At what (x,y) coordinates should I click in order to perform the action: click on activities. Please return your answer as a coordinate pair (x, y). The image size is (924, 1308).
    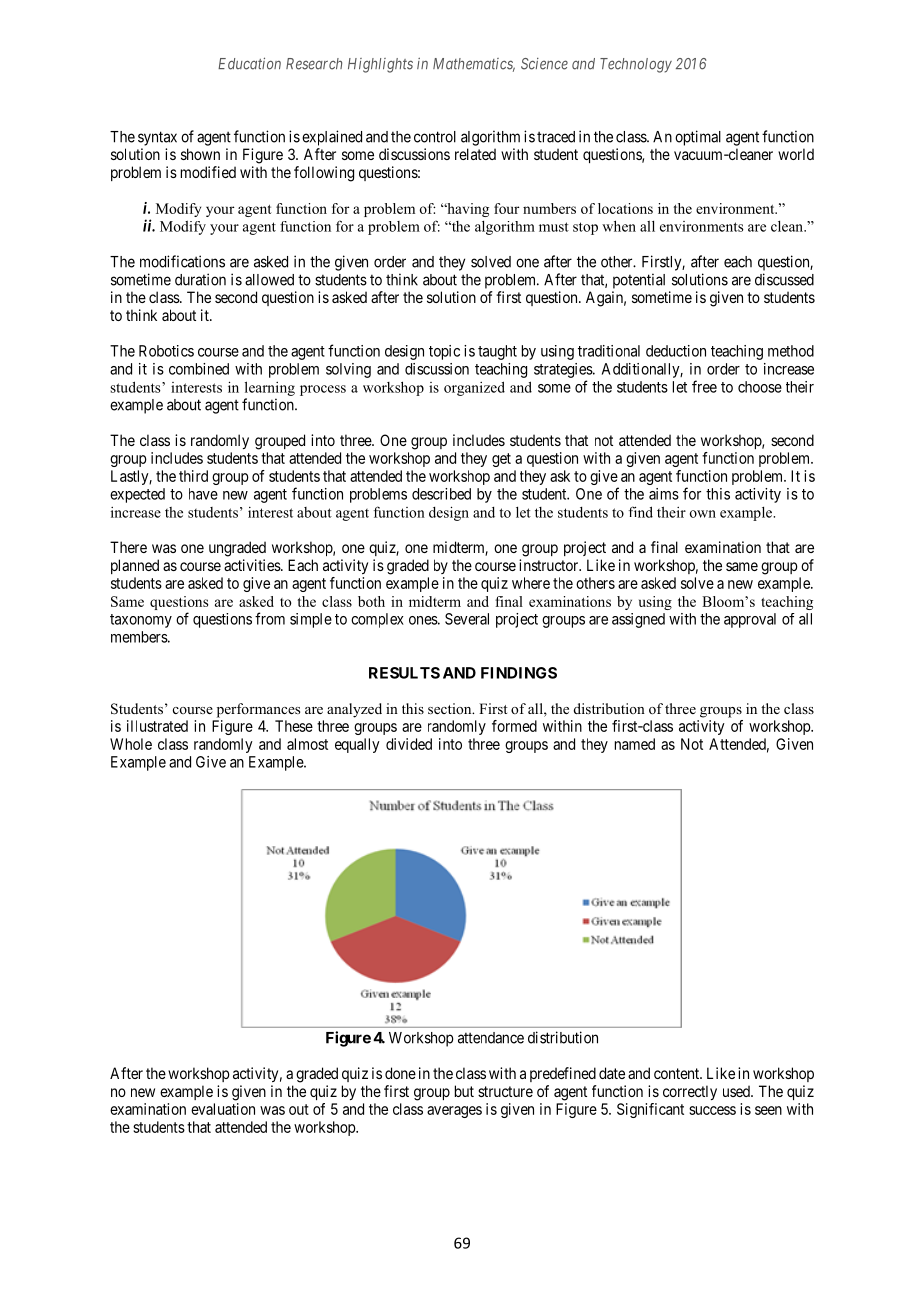
    Looking at the image, I should click on (253, 565).
